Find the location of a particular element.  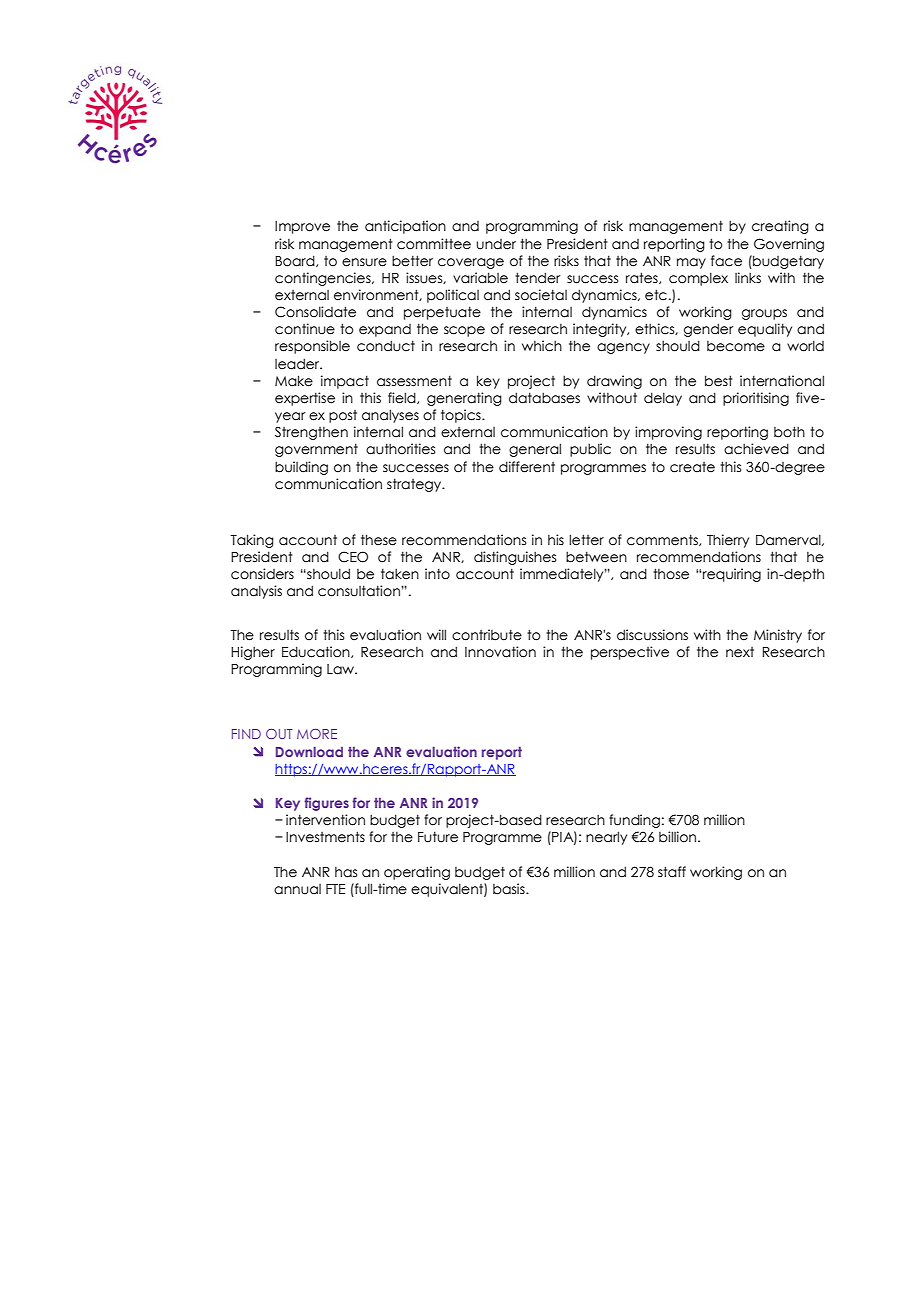

Innovation is located at coordinates (500, 652).
